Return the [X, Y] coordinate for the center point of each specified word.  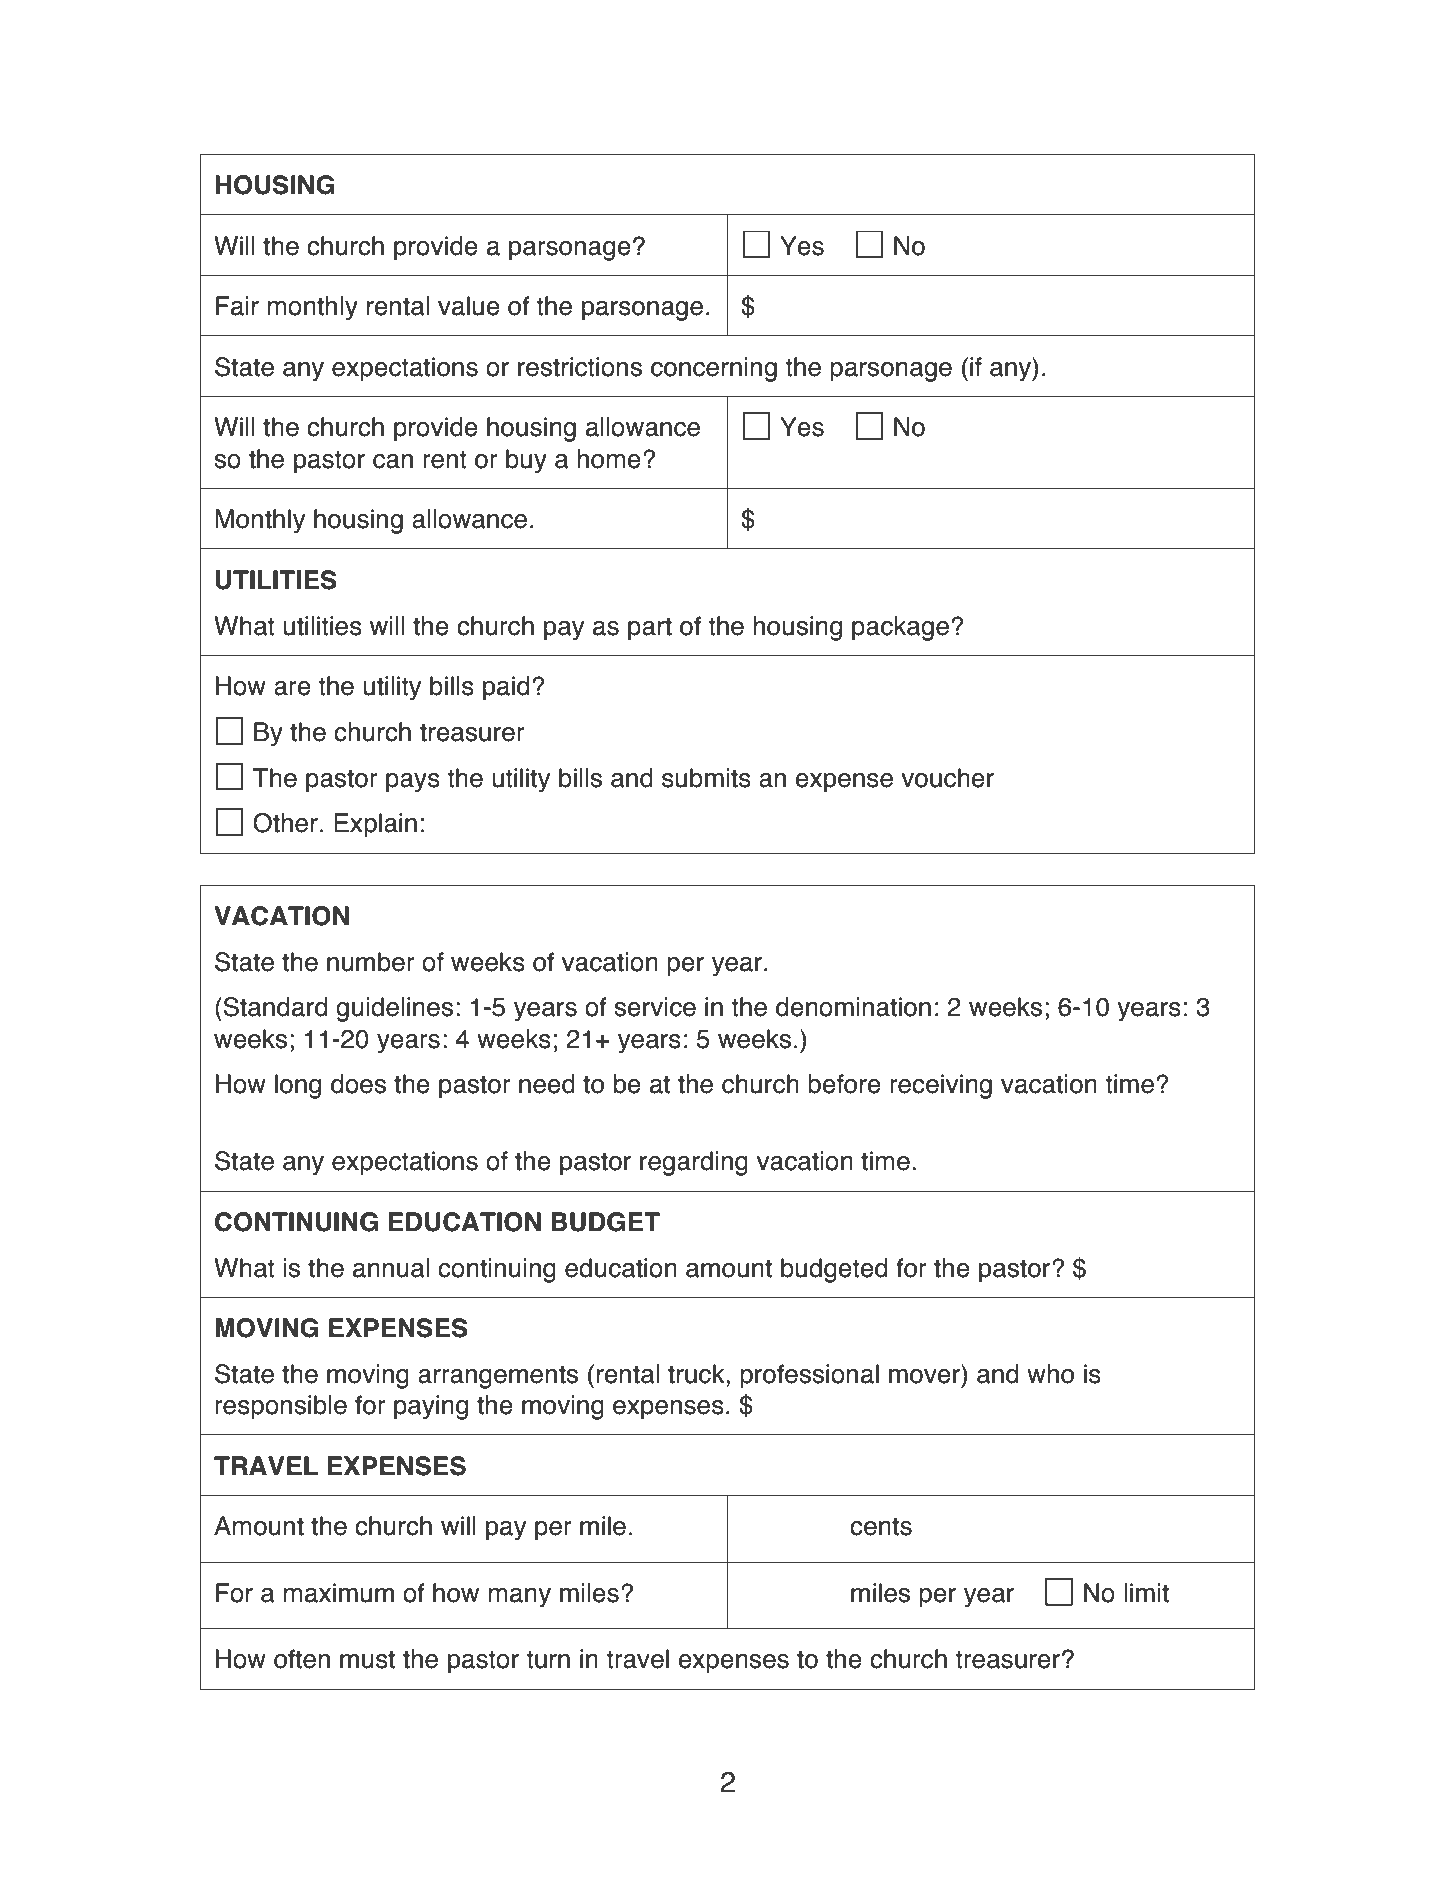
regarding [694, 1163]
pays [413, 783]
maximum [339, 1593]
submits [706, 778]
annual [391, 1268]
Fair [237, 306]
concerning [714, 369]
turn [548, 1659]
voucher [947, 778]
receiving [941, 1086]
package [900, 628]
